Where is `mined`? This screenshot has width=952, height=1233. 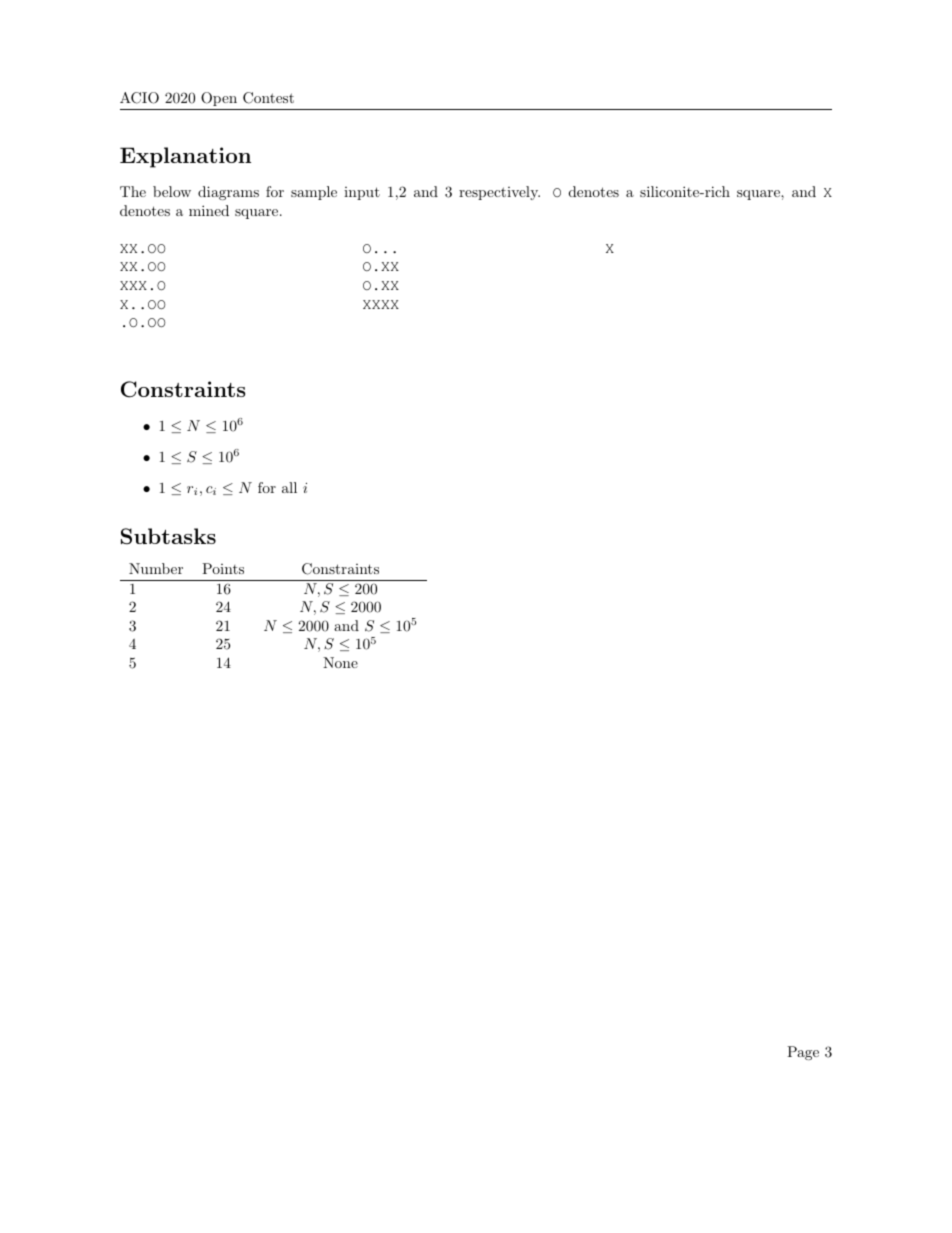
mined is located at coordinates (209, 210).
